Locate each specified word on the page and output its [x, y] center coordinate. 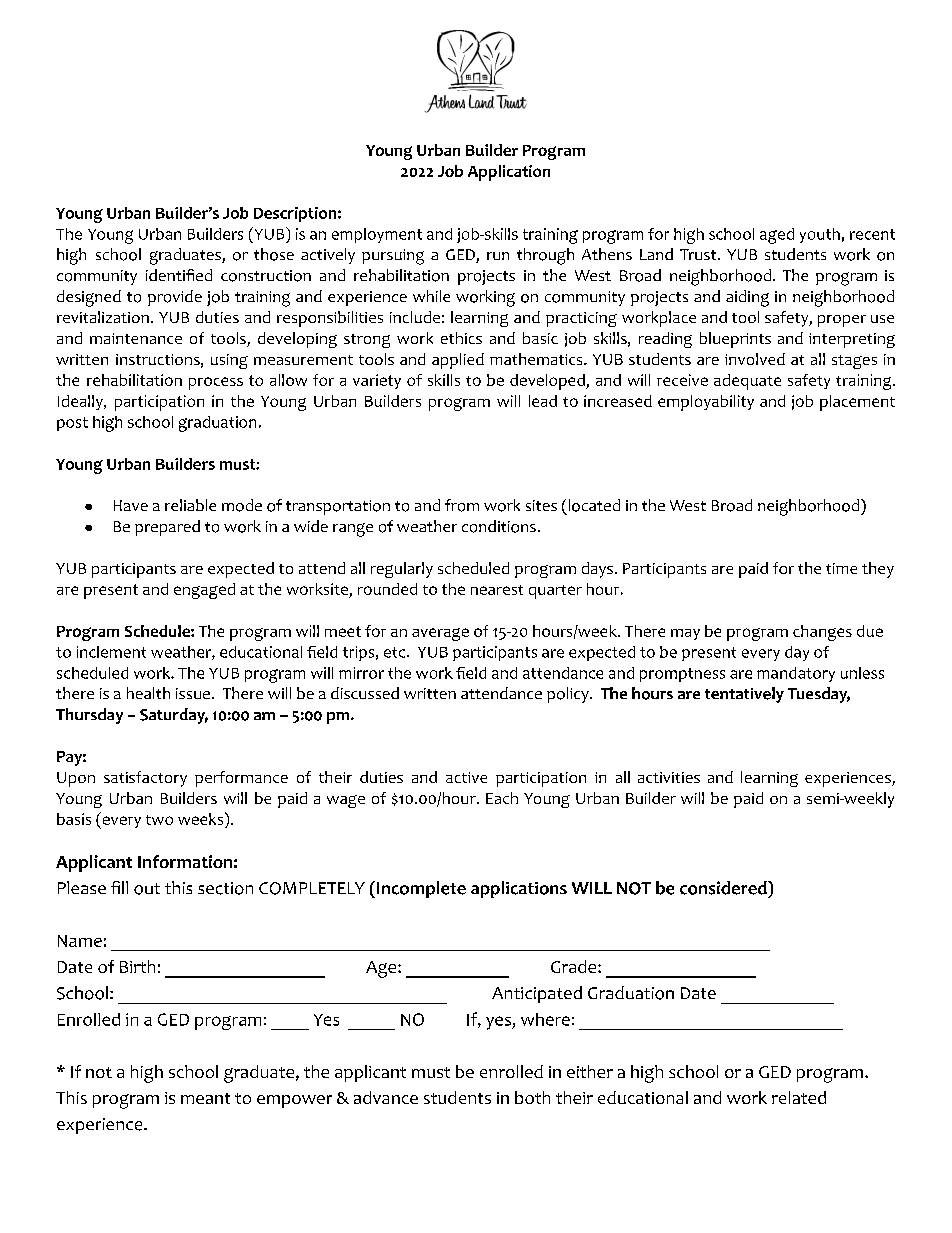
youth [820, 235]
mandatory [796, 674]
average [440, 634]
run [498, 256]
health [148, 693]
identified [179, 275]
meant [205, 1098]
